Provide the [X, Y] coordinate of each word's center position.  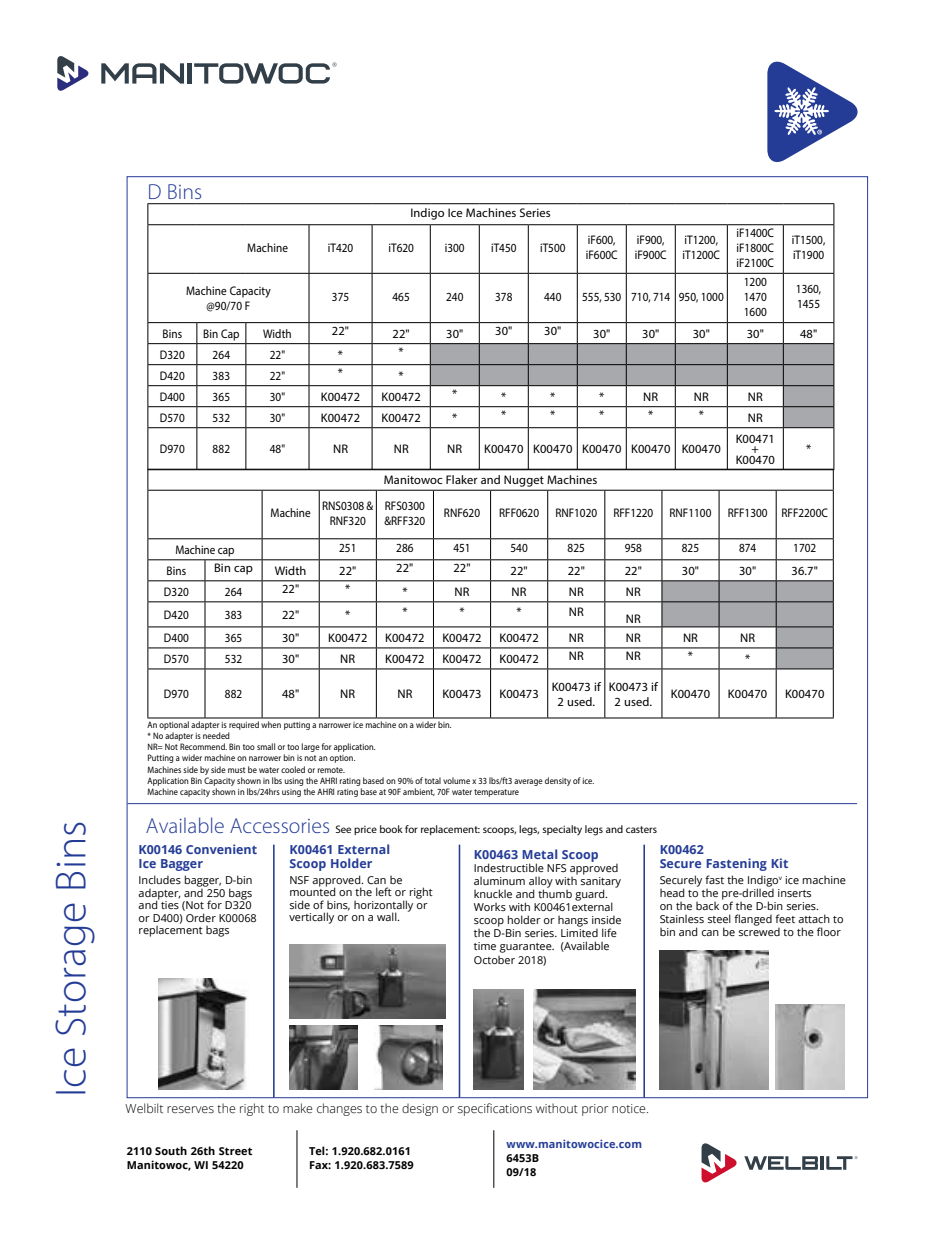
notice [630, 1108]
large [311, 747]
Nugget [524, 481]
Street [235, 1151]
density [558, 781]
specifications [495, 1109]
